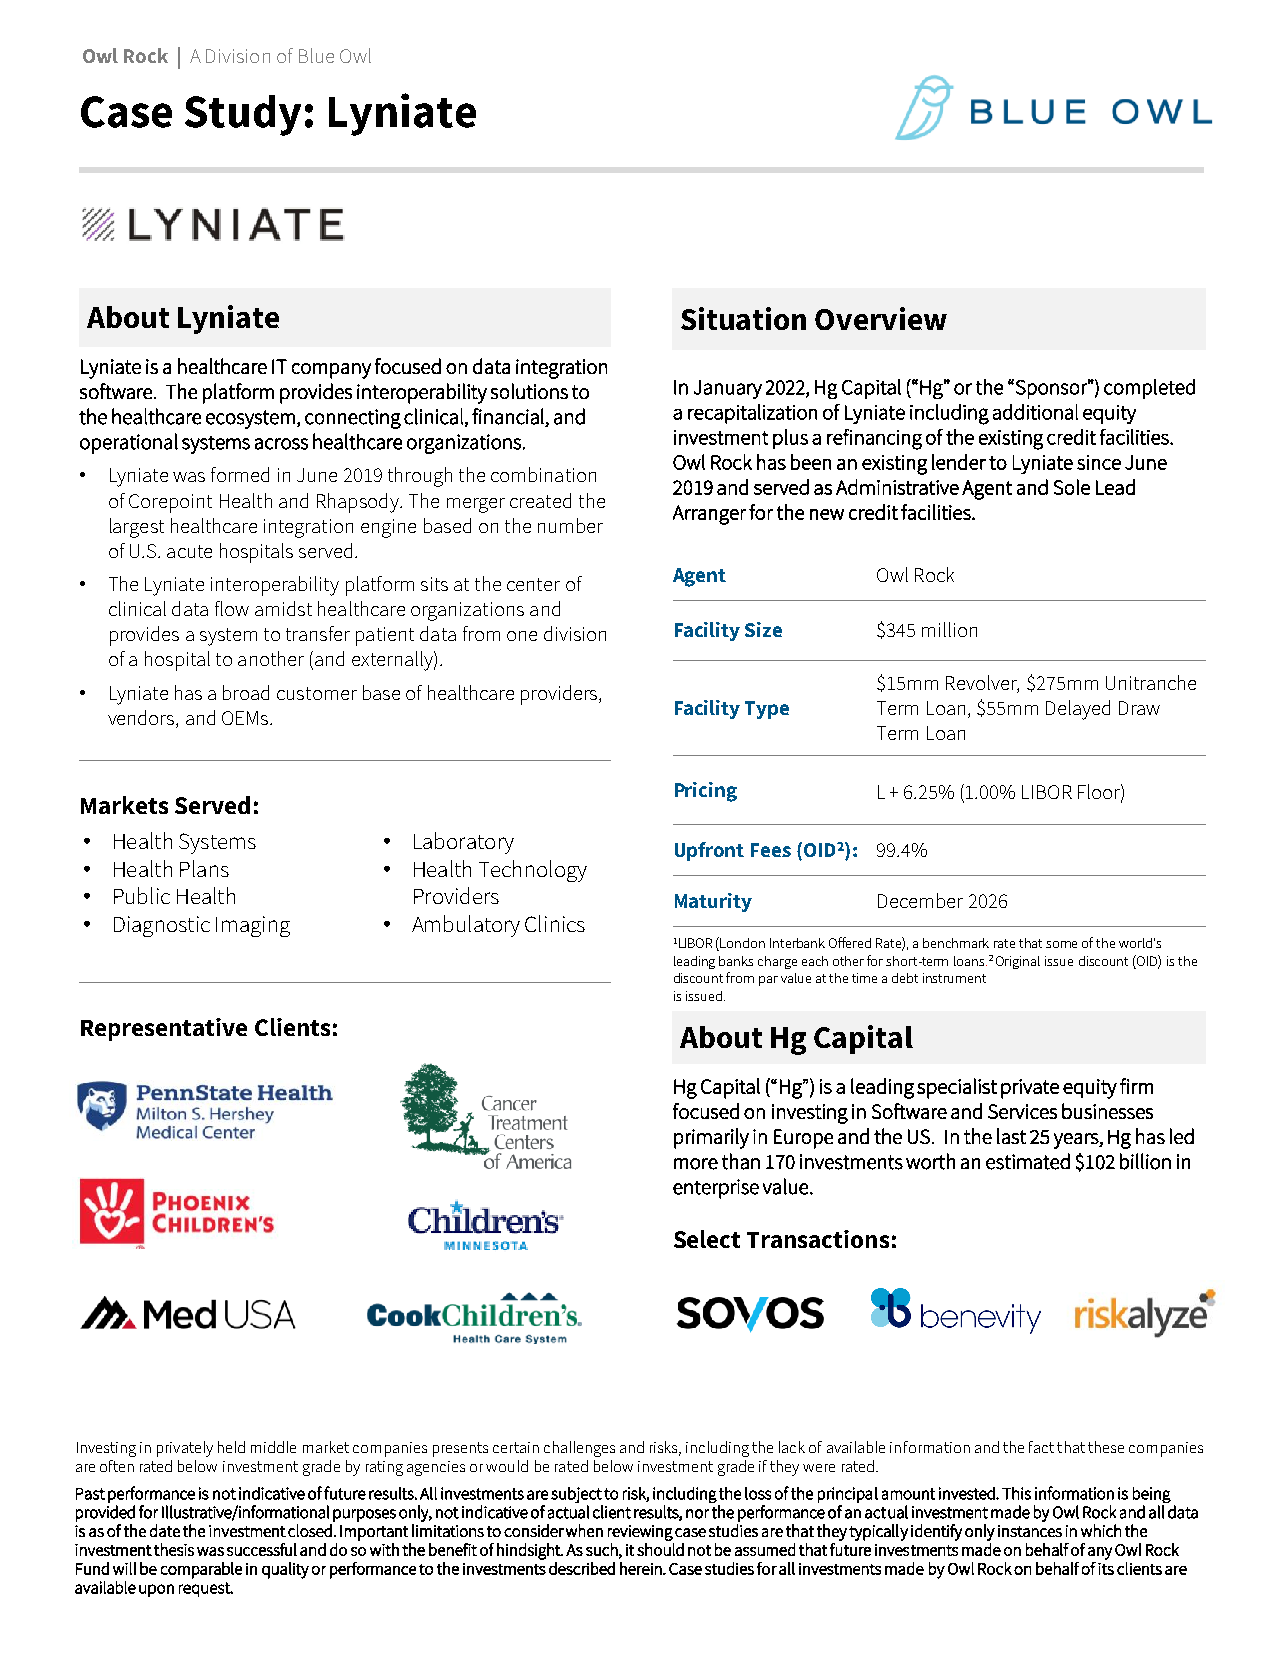  What do you see at coordinates (640, 1533) in the page?
I see `reviewing` at bounding box center [640, 1533].
